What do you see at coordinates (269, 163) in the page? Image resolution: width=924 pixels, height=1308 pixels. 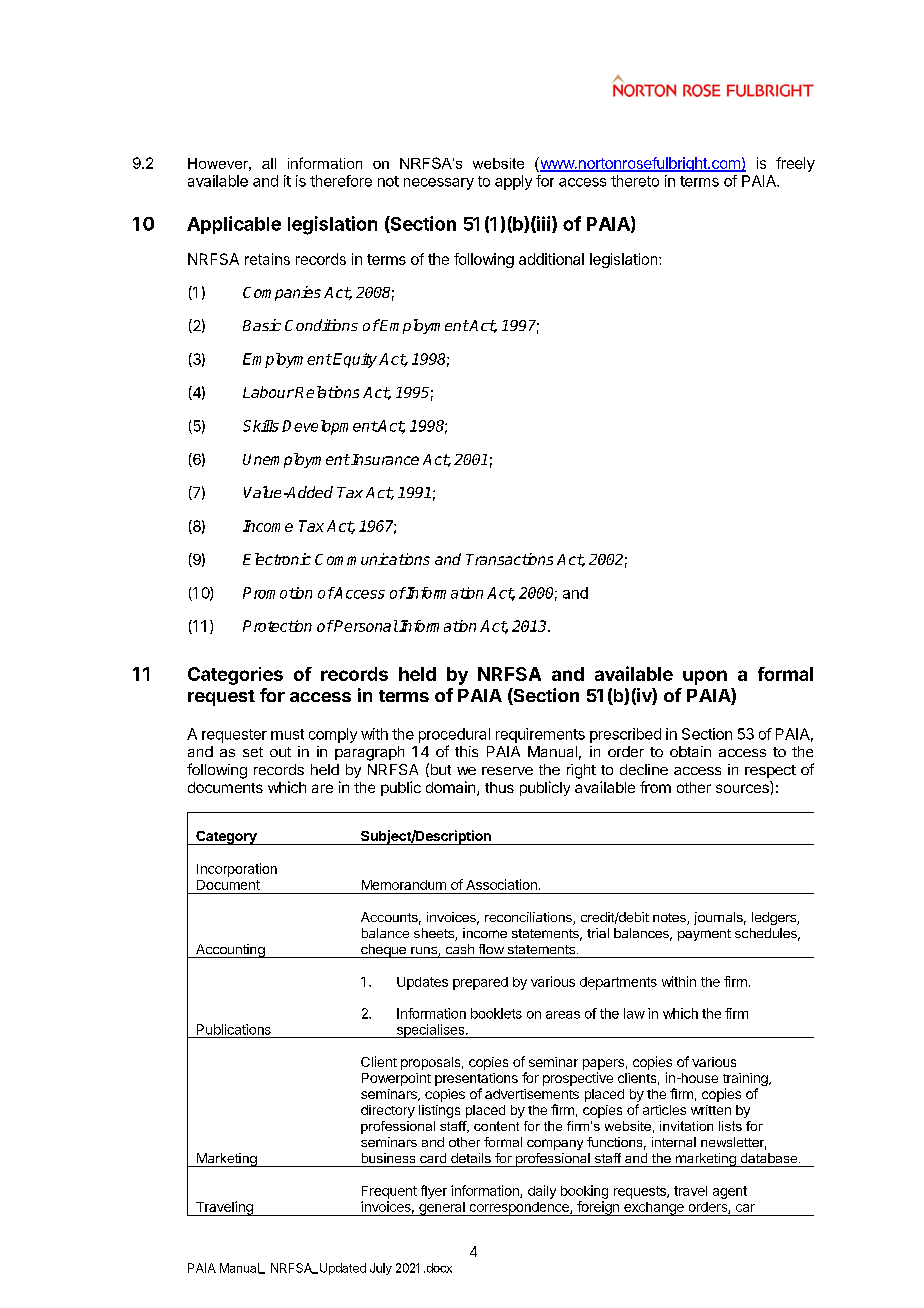 I see `all` at bounding box center [269, 163].
